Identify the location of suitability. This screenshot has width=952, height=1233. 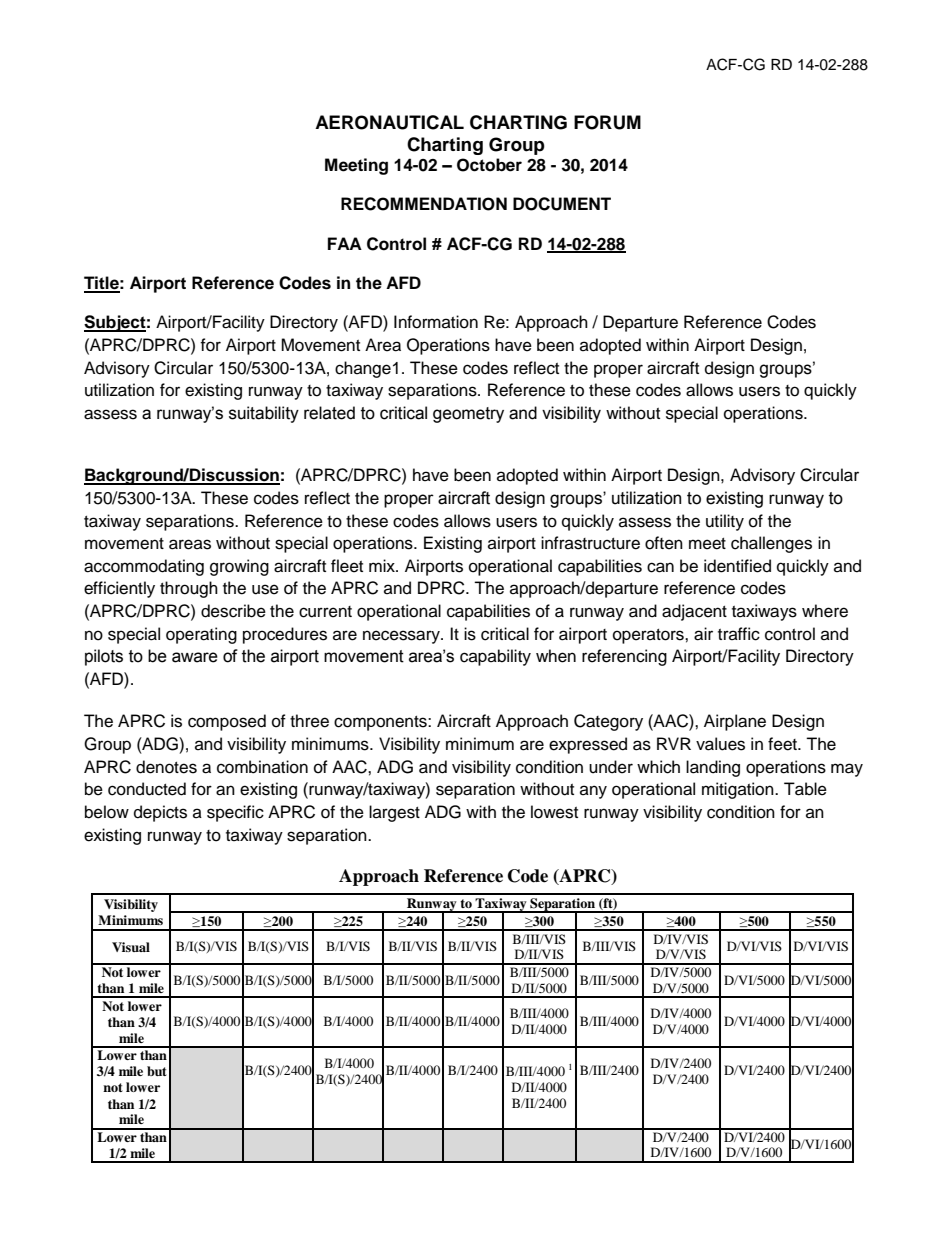
(264, 414).
